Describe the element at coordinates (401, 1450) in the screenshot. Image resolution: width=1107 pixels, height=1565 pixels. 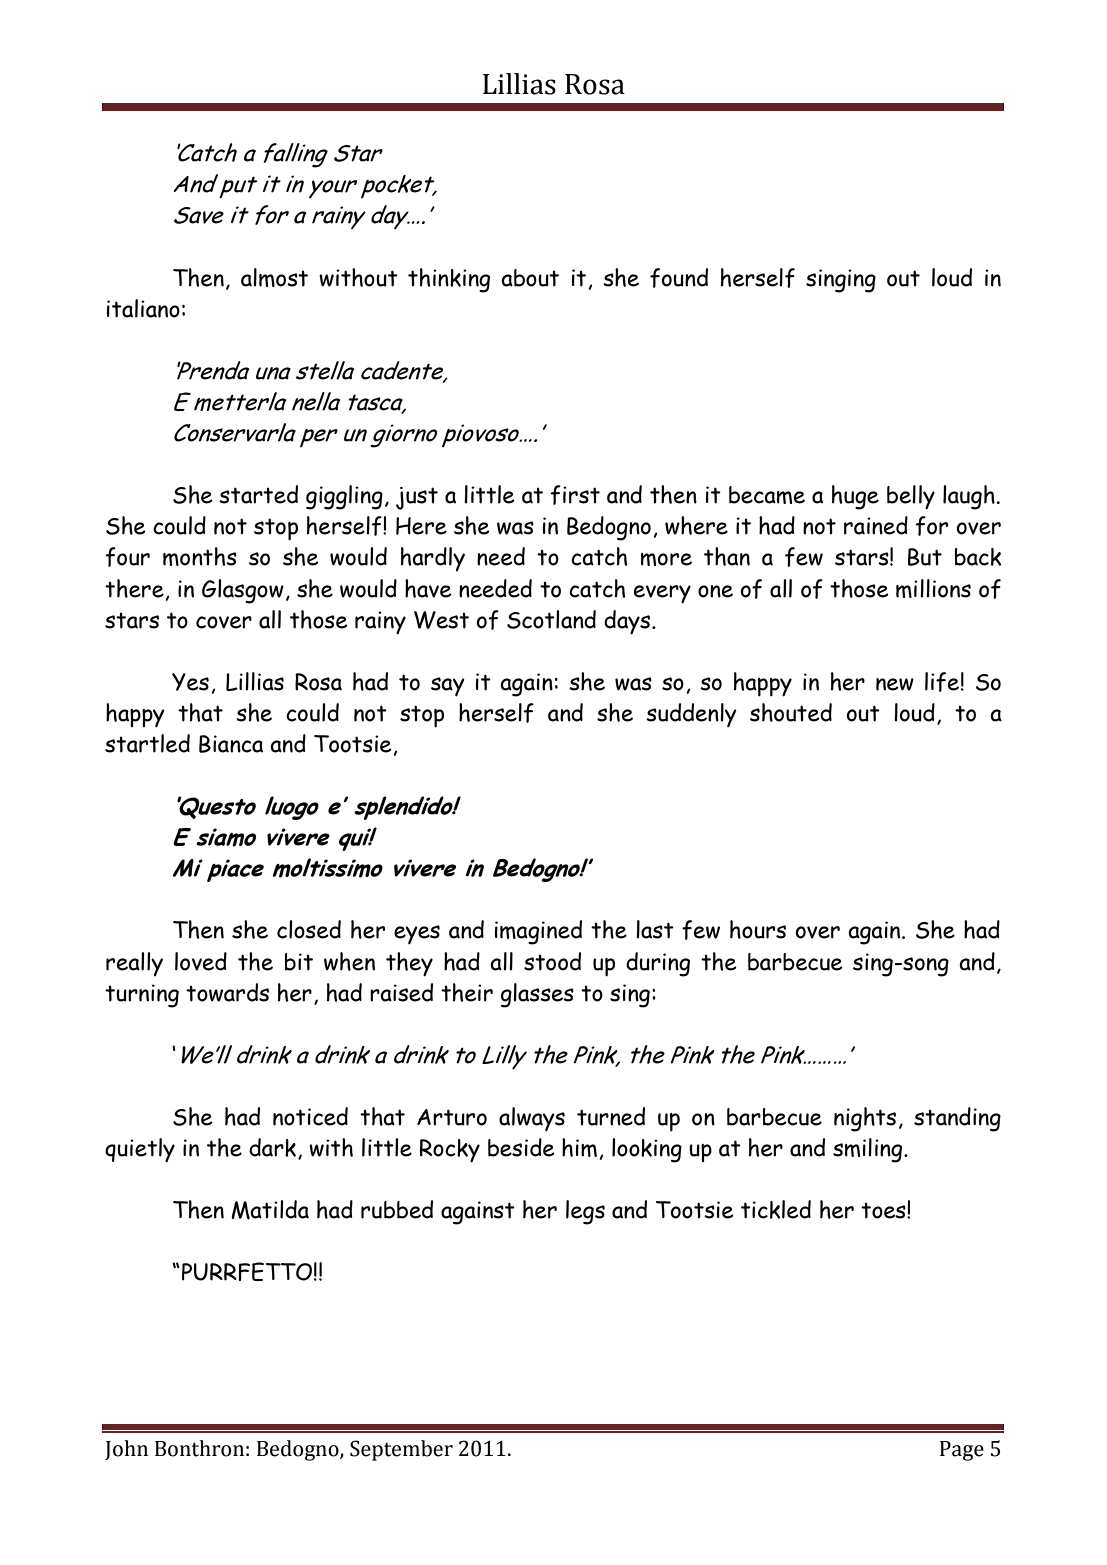
I see `September` at that location.
